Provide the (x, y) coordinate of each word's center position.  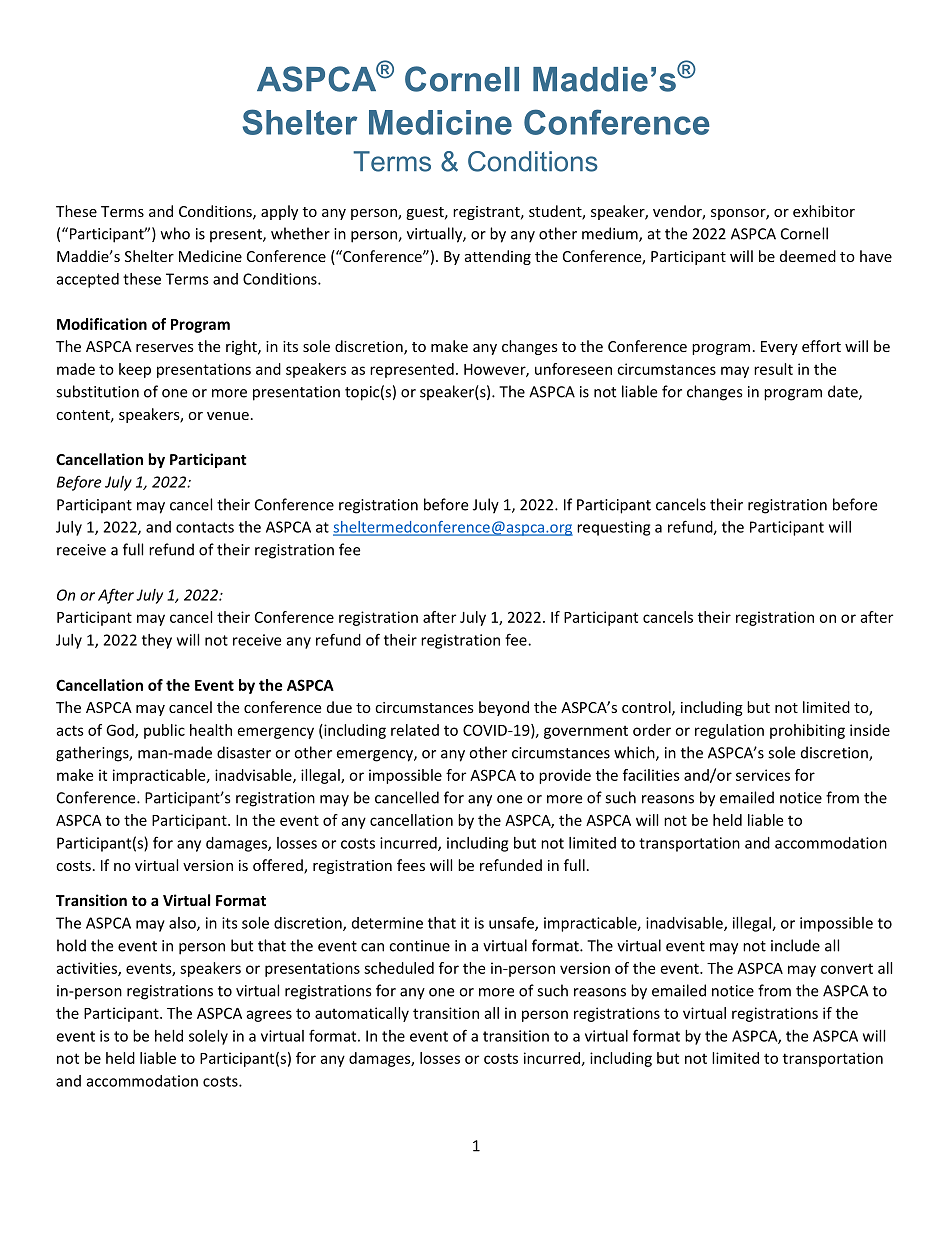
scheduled (399, 968)
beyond (504, 708)
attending (498, 257)
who (175, 233)
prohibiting (807, 731)
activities (87, 969)
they (157, 641)
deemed (808, 256)
